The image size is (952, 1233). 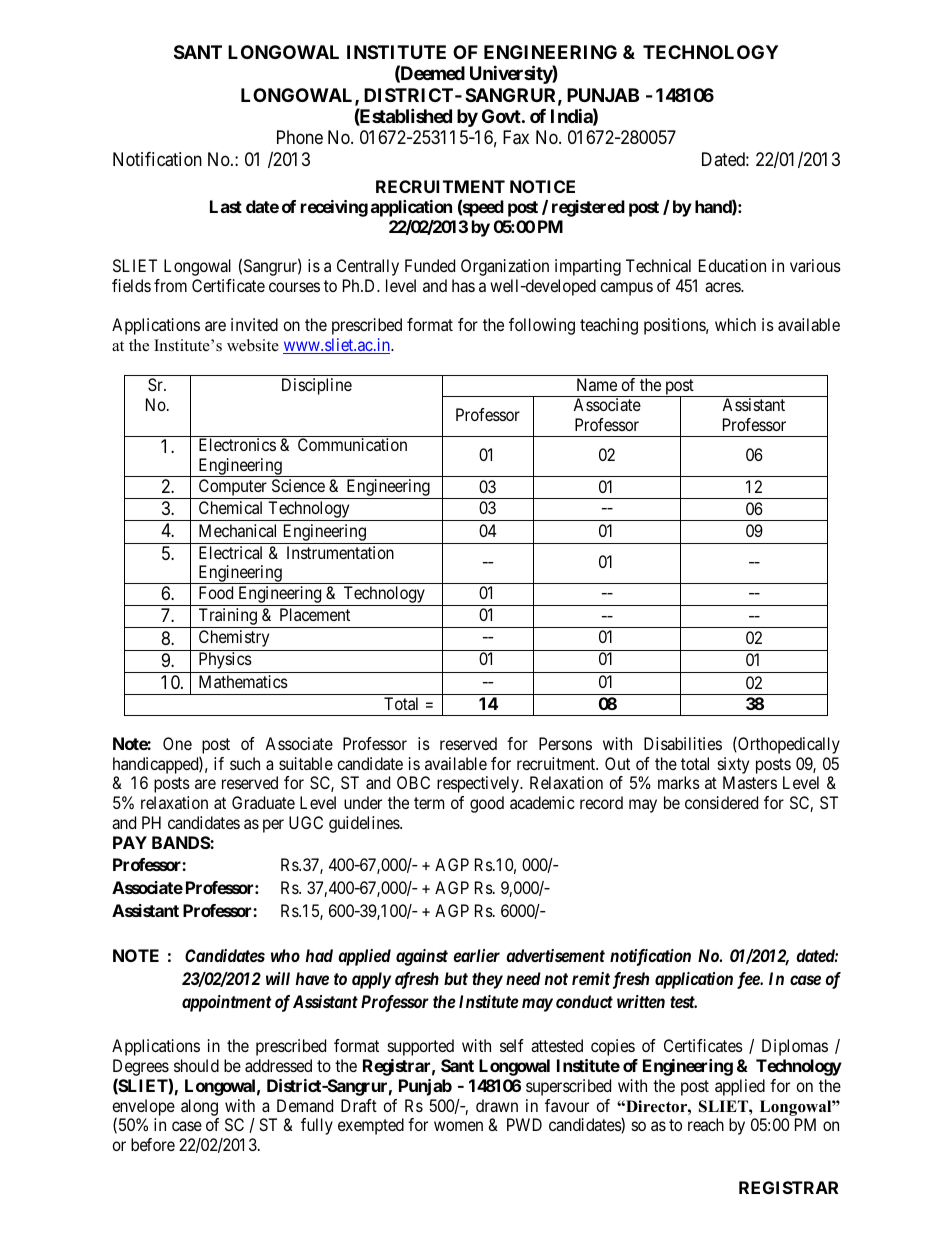 I want to click on reach, so click(x=706, y=1124).
